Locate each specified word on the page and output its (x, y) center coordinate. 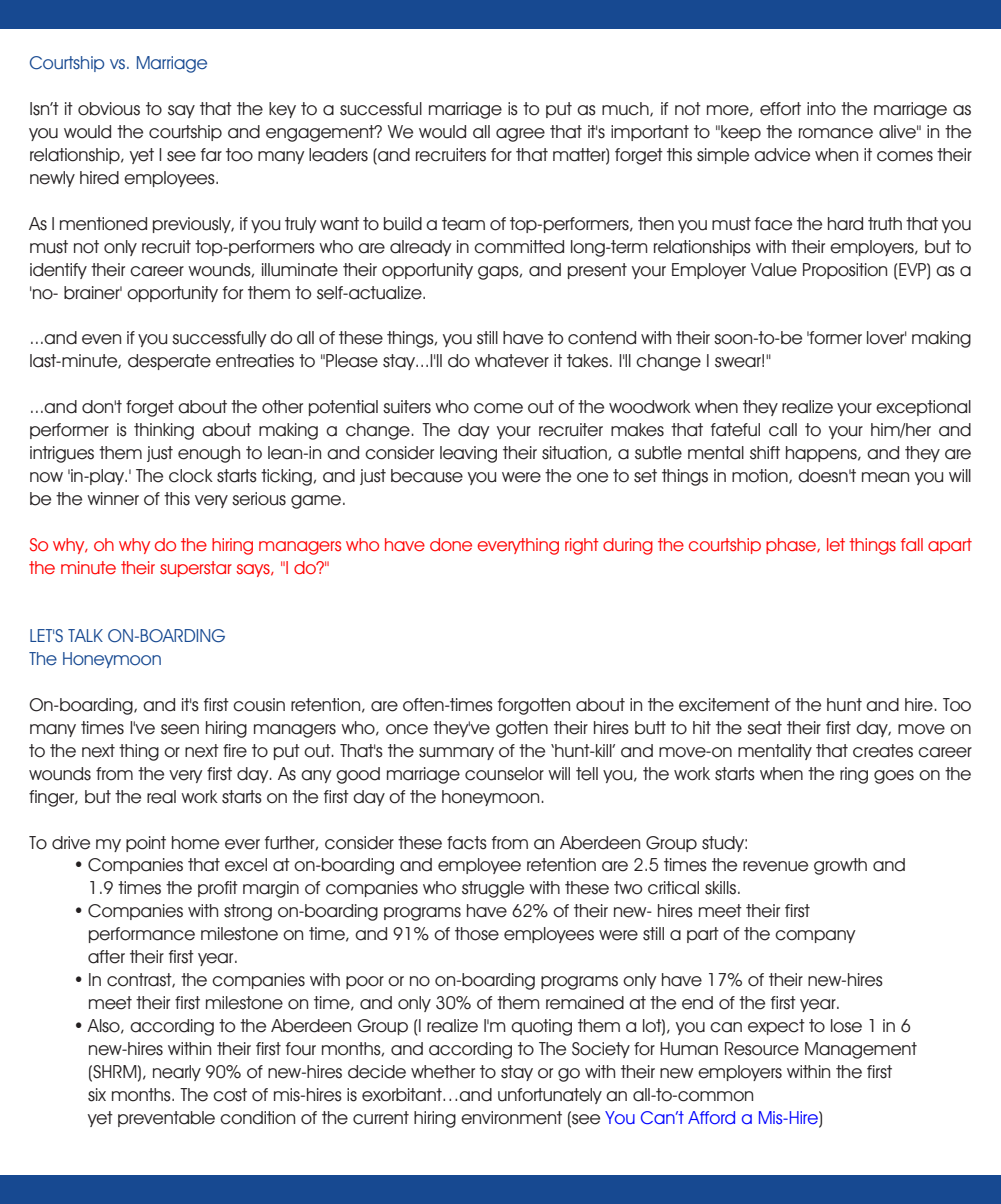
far (211, 155)
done (451, 544)
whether (443, 1072)
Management (861, 1050)
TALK (85, 635)
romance (836, 133)
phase (792, 546)
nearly (177, 1073)
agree (520, 135)
